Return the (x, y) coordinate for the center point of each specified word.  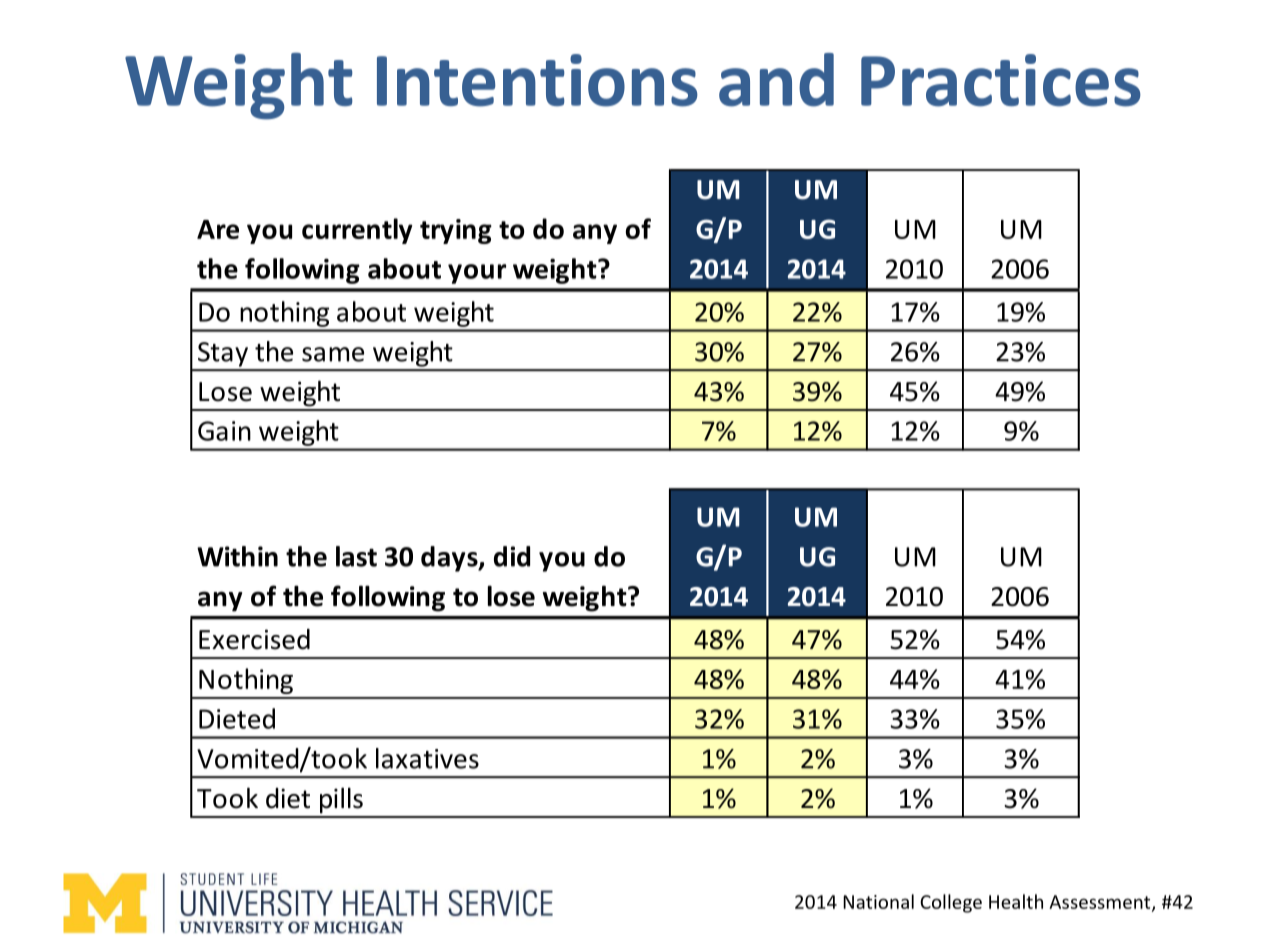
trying (456, 231)
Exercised (254, 639)
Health (1016, 901)
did (512, 556)
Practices (1001, 80)
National (878, 901)
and (776, 80)
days (450, 559)
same (333, 354)
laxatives (427, 758)
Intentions (537, 80)
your (477, 274)
